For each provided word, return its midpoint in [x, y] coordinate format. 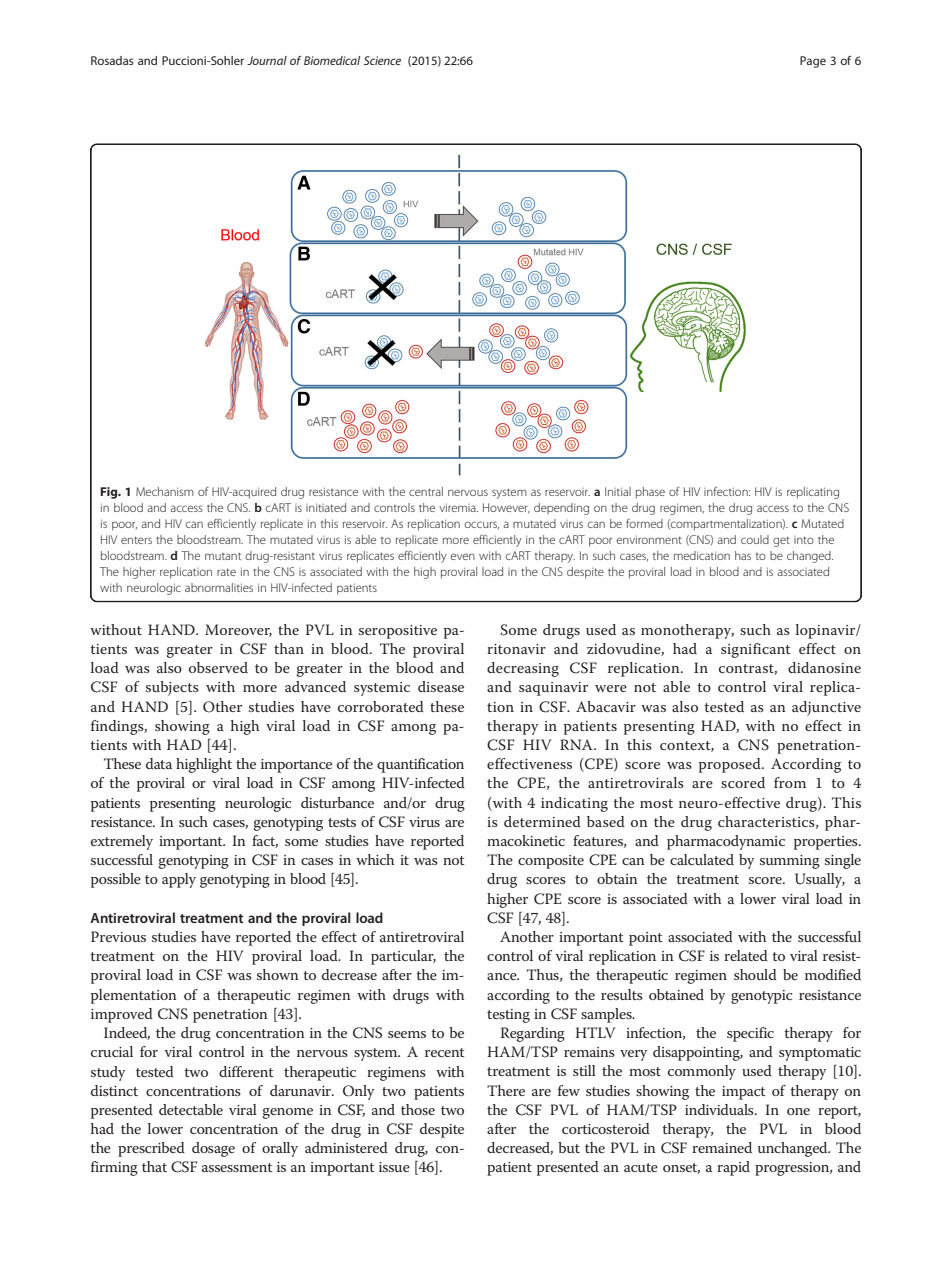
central [426, 491]
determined [542, 821]
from [790, 782]
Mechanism [165, 491]
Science [382, 60]
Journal [267, 60]
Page [813, 62]
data [159, 763]
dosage [213, 1149]
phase [650, 493]
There [506, 1090]
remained [722, 1147]
